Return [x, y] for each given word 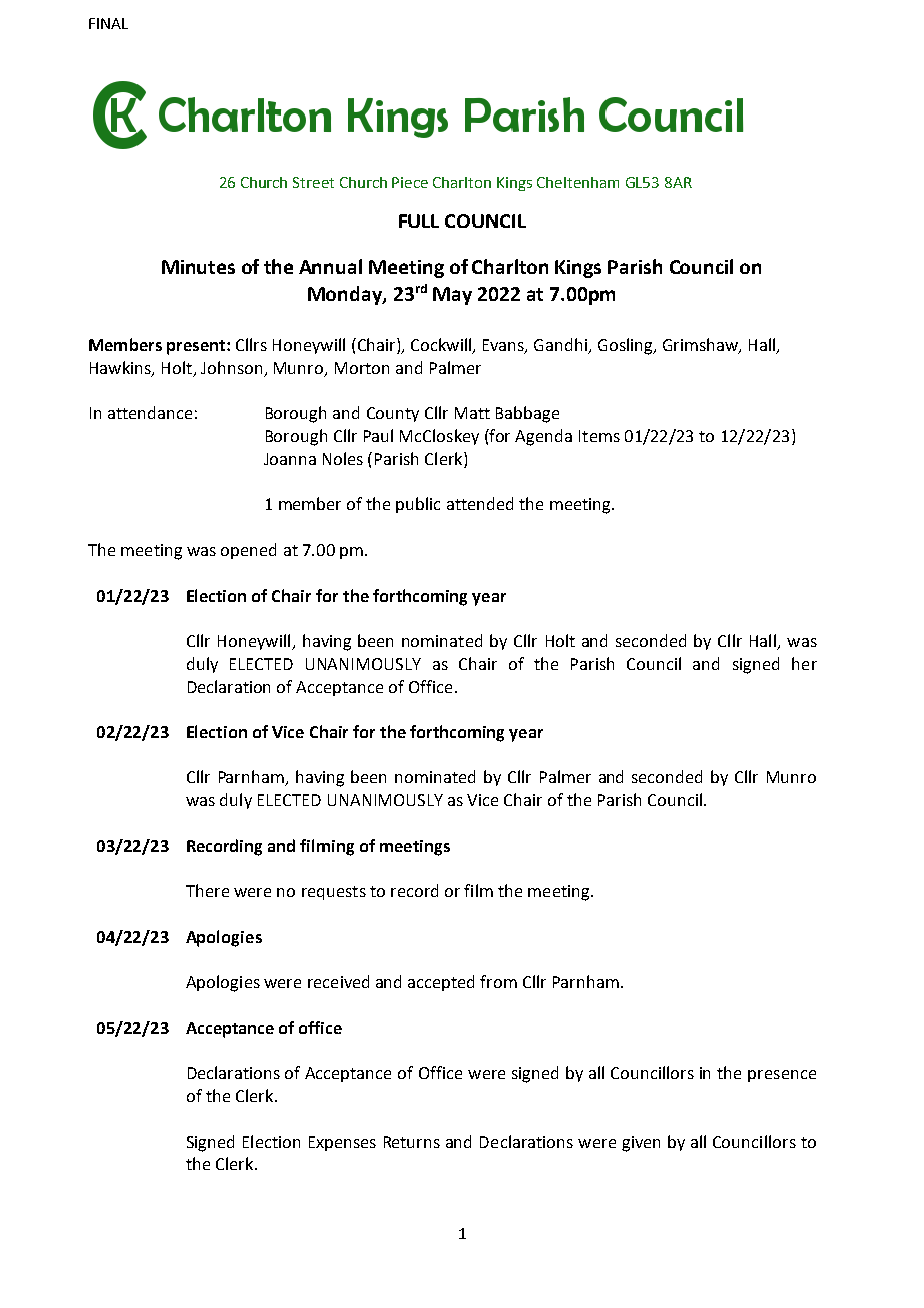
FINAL [108, 23]
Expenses [342, 1143]
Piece [410, 182]
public [418, 505]
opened [248, 551]
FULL [419, 221]
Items [599, 436]
